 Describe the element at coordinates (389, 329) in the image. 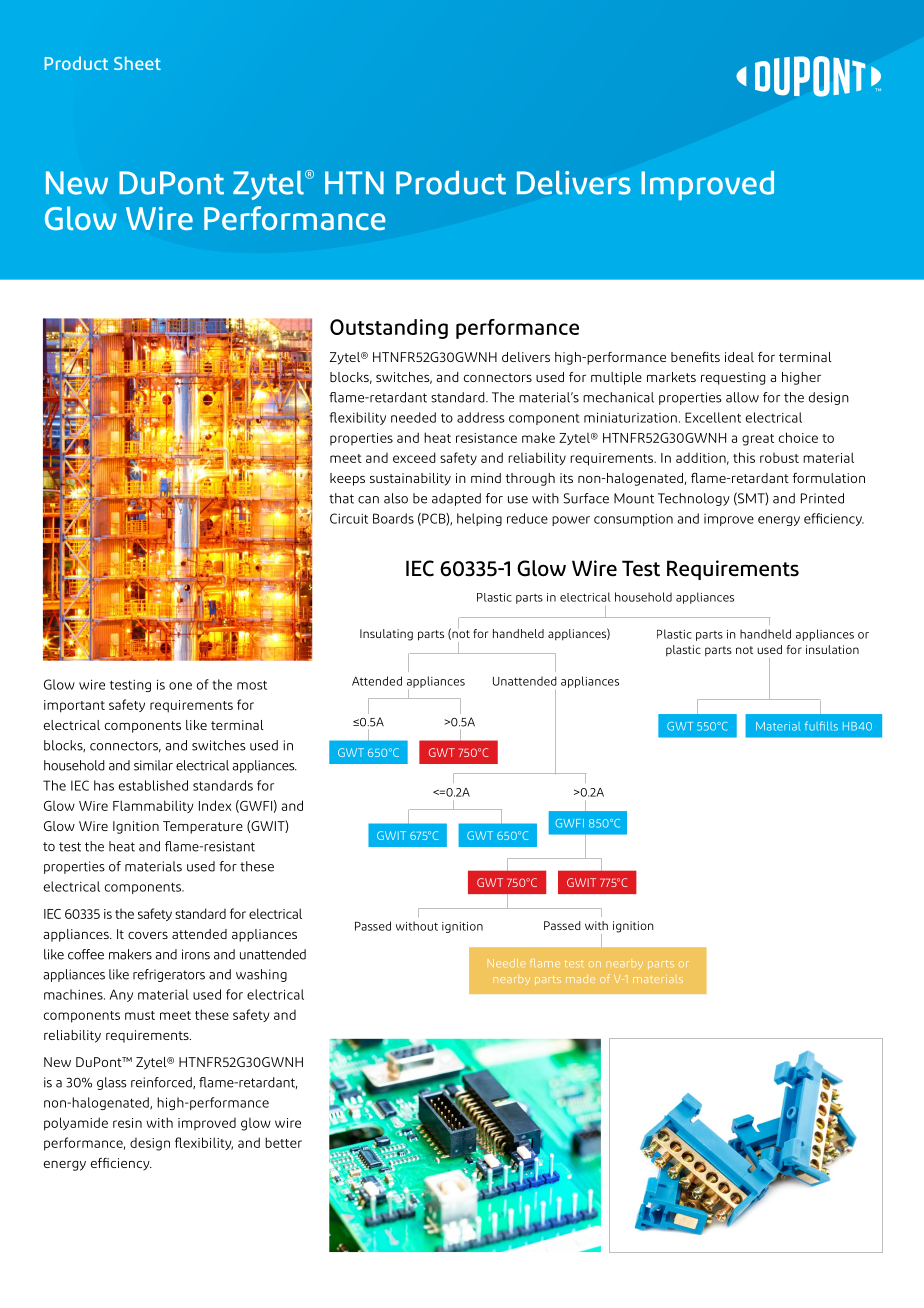

I see `Outstanding` at that location.
